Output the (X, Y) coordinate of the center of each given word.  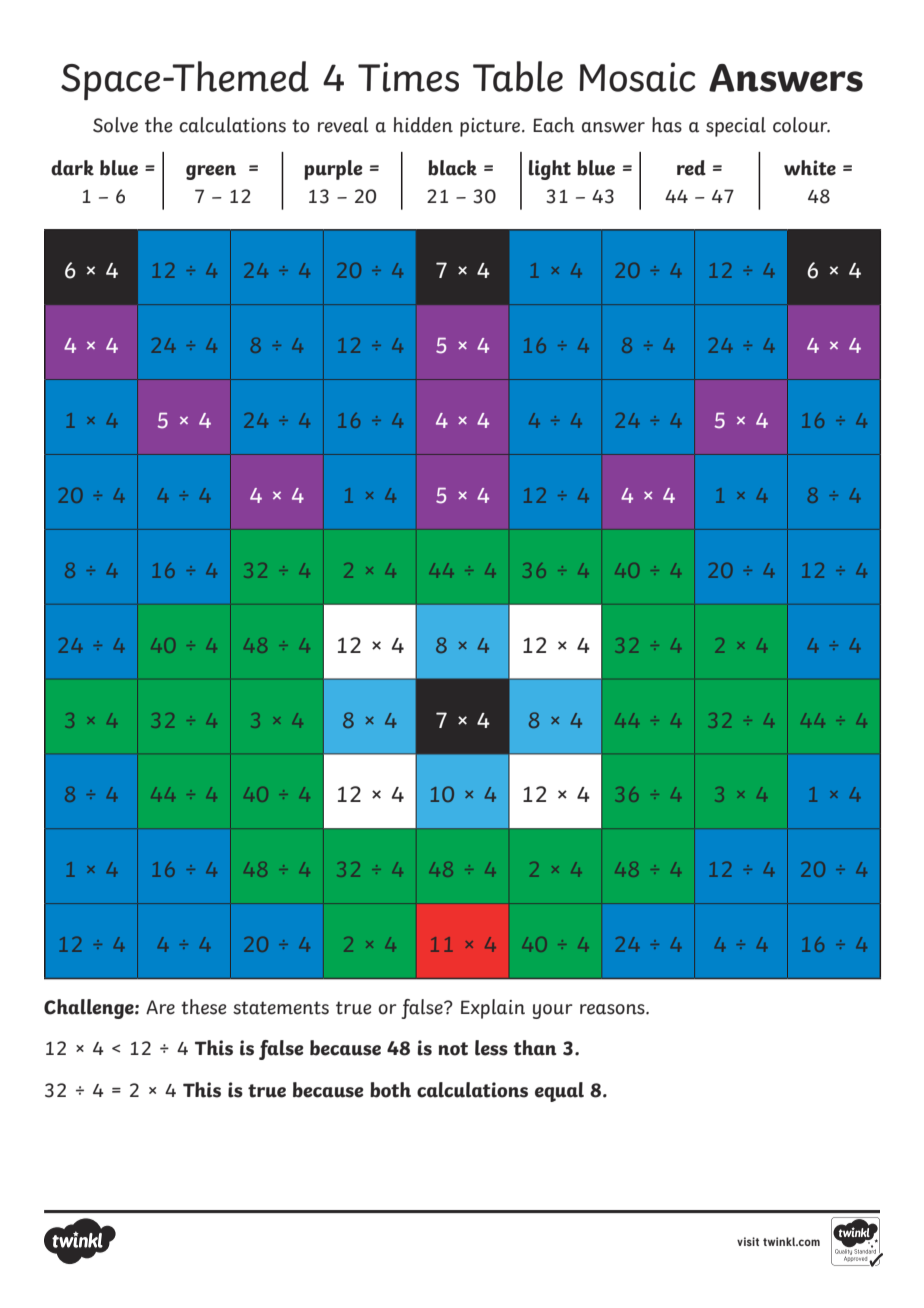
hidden (423, 125)
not (453, 1049)
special (736, 127)
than (535, 1048)
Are (160, 1007)
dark (72, 168)
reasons (613, 1009)
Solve (115, 125)
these (203, 1007)
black (452, 168)
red (691, 168)
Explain (493, 1009)
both (390, 1090)
